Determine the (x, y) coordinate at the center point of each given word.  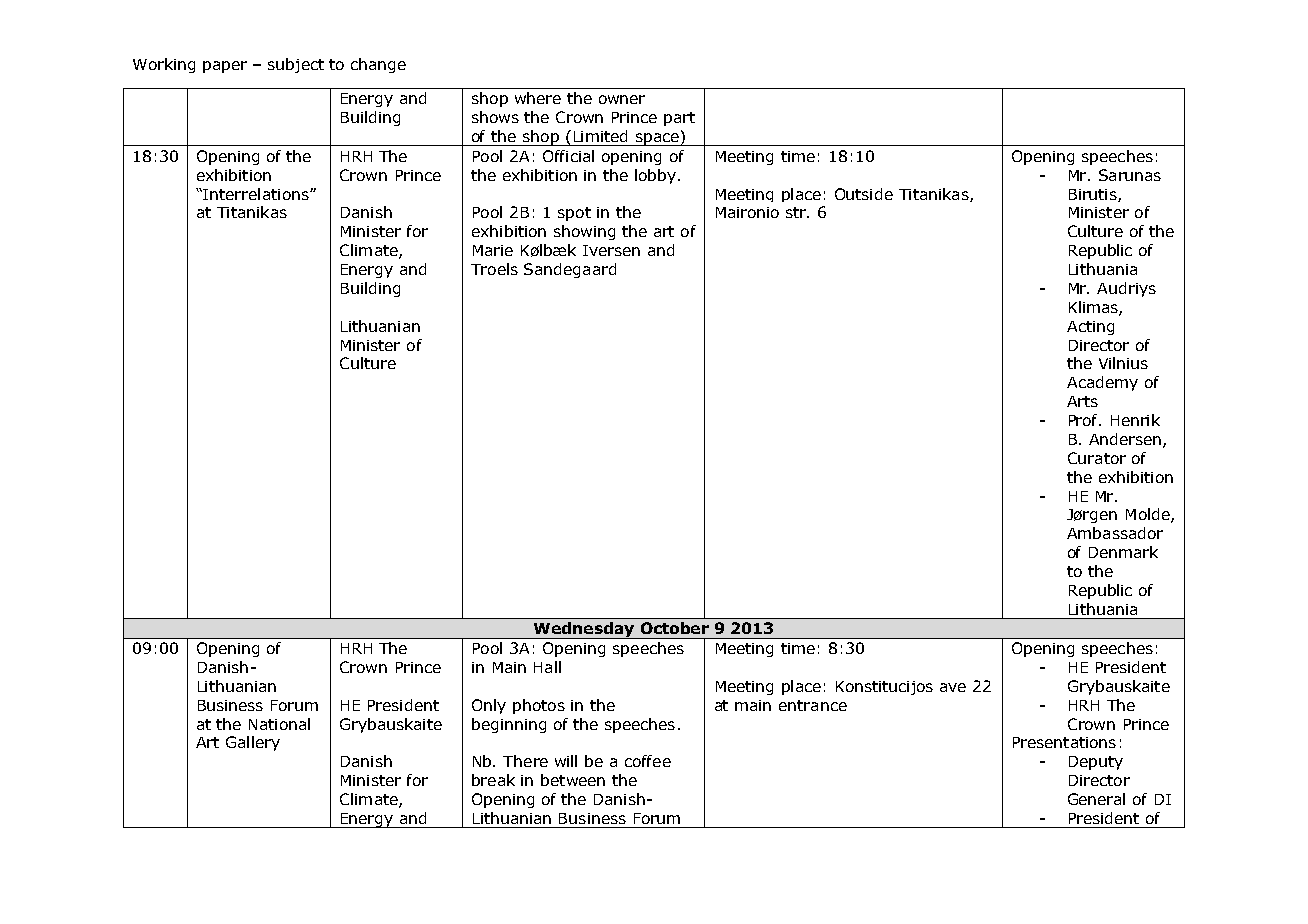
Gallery (253, 743)
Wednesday (584, 630)
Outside (864, 194)
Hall (547, 667)
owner (622, 99)
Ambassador (1115, 533)
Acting (1090, 328)
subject (296, 65)
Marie (493, 250)
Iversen (611, 250)
